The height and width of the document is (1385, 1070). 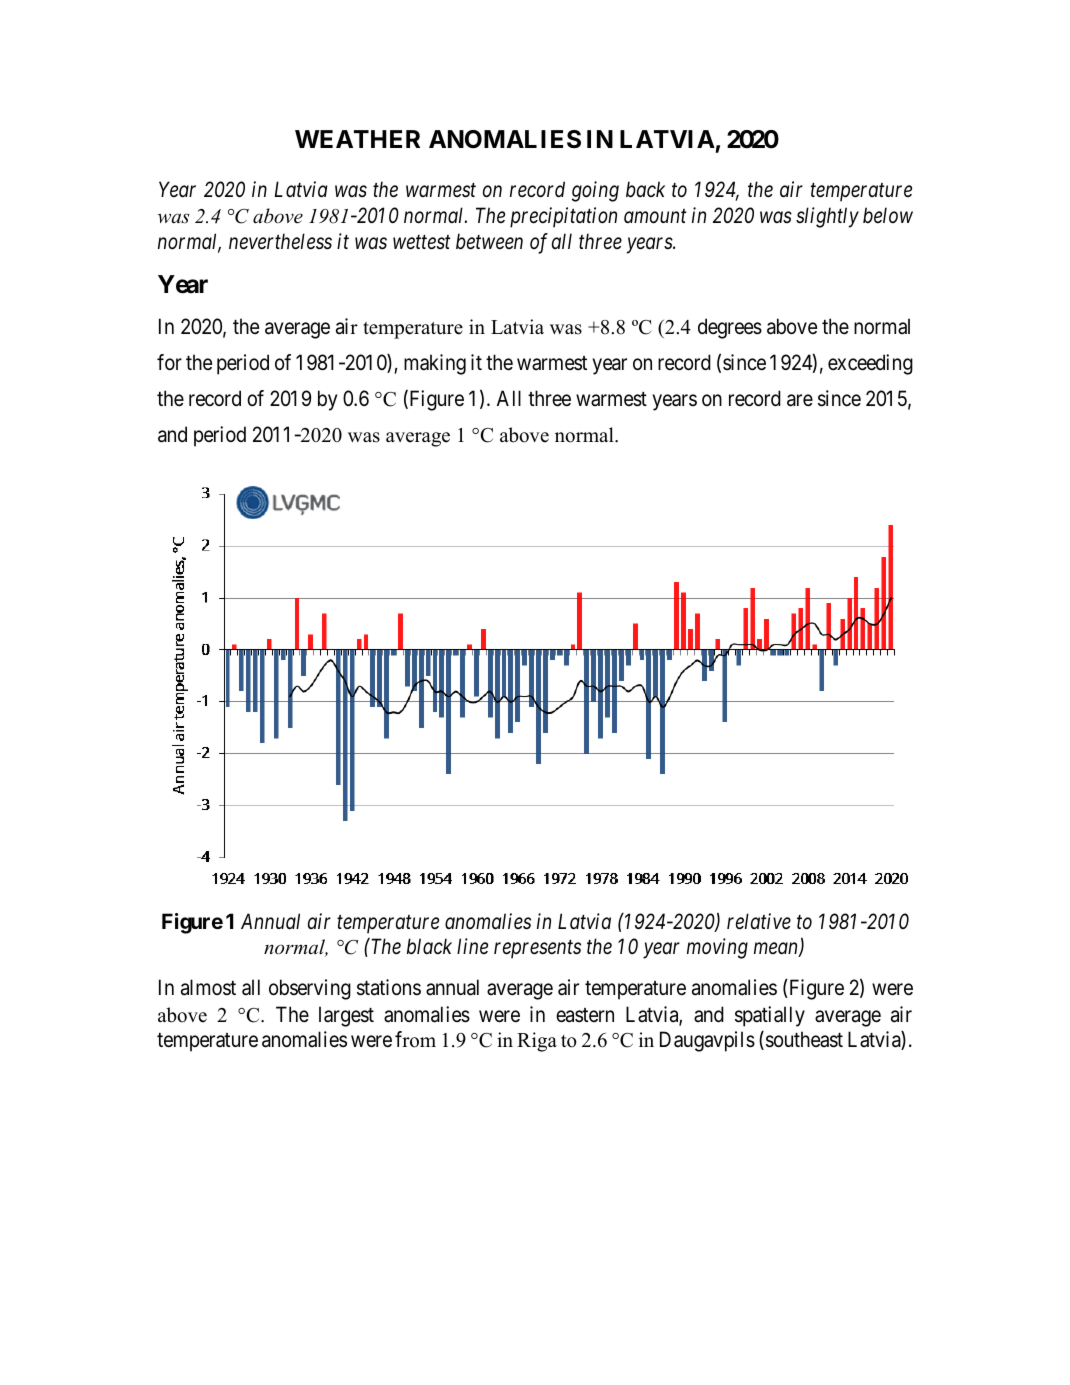 What do you see at coordinates (357, 139) in the document?
I see `WEATHER` at bounding box center [357, 139].
